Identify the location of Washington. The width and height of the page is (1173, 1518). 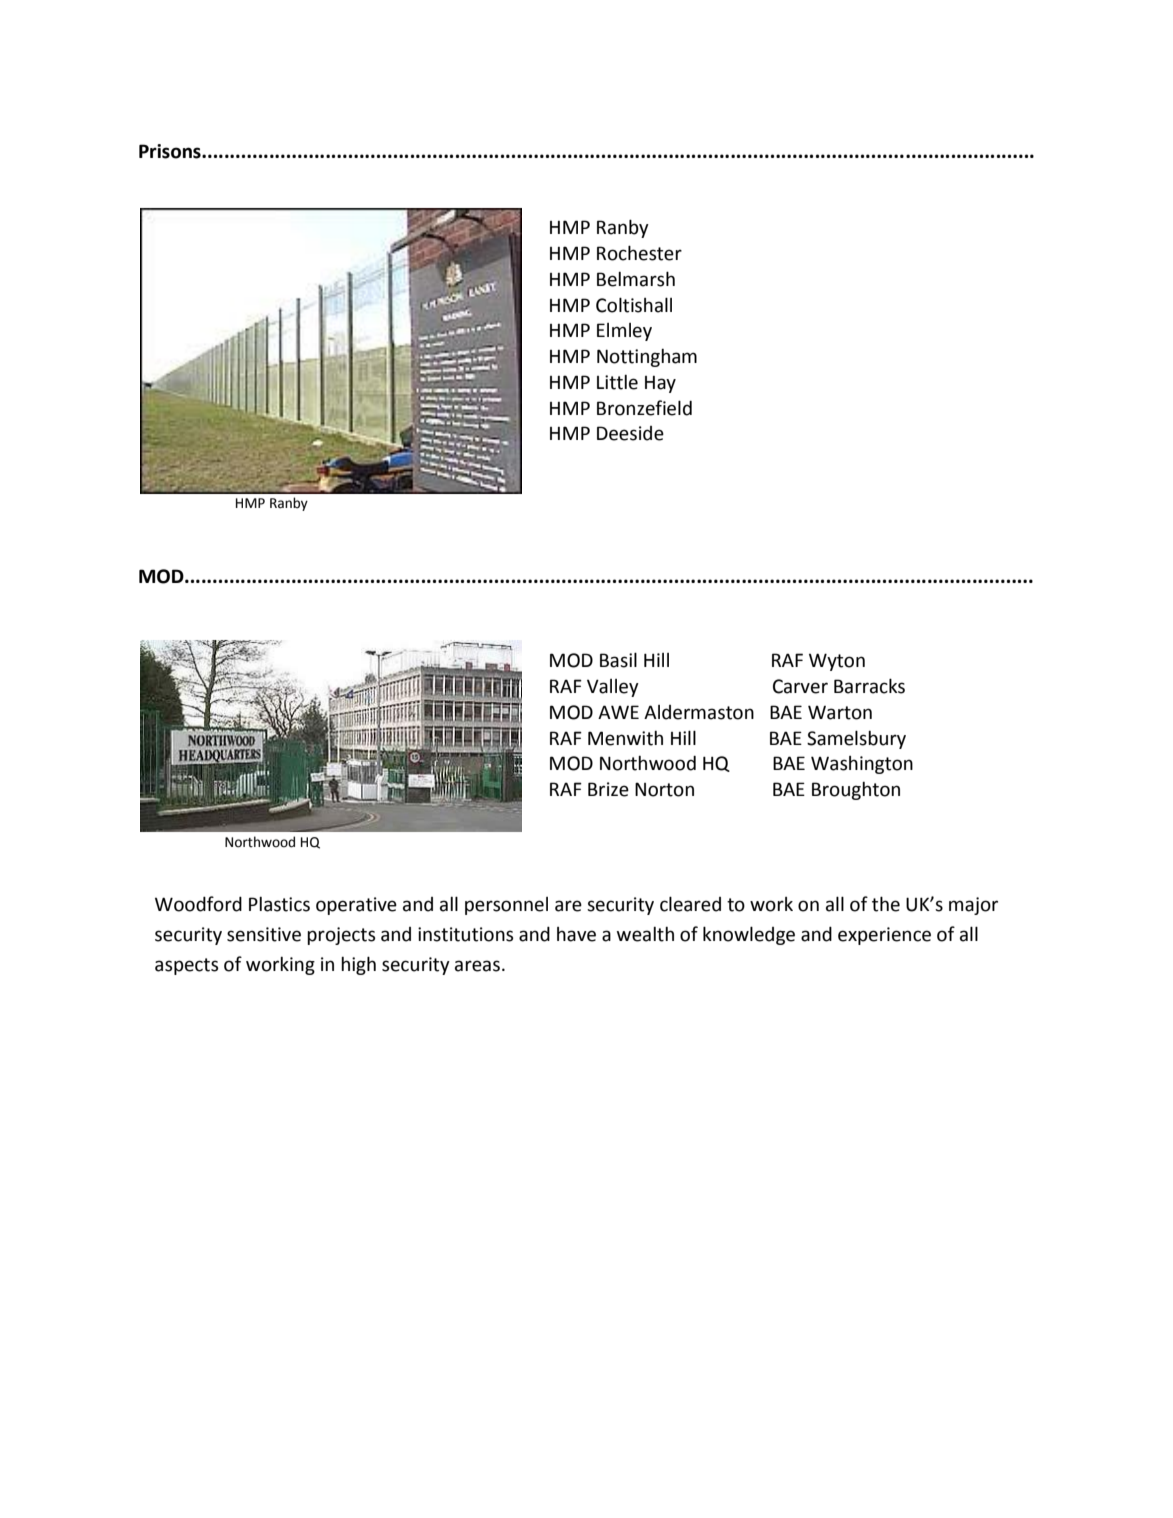
(862, 765).
